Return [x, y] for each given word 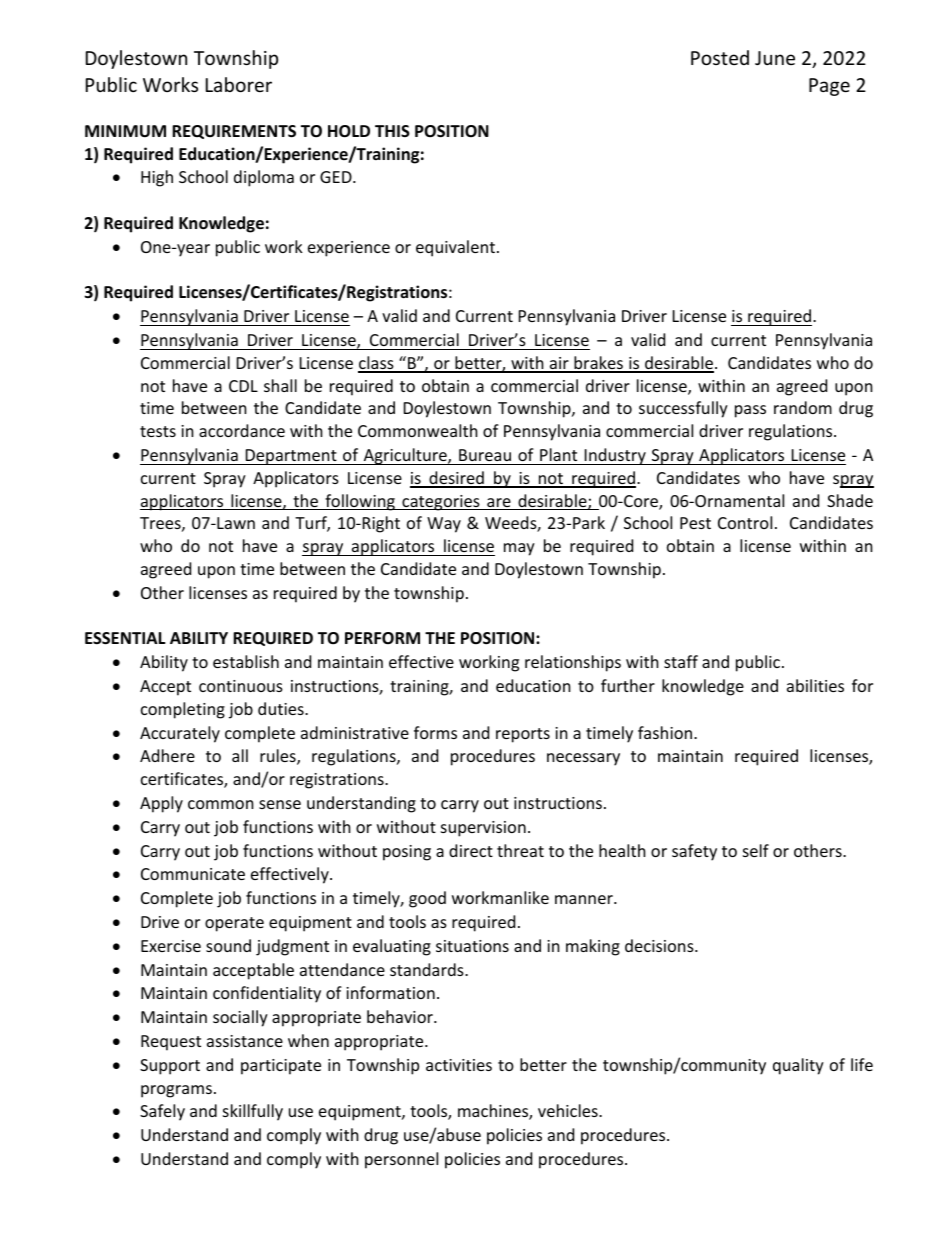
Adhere [167, 755]
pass [750, 411]
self [756, 850]
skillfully [253, 1112]
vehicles [569, 1110]
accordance [242, 430]
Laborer [239, 84]
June [775, 58]
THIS [392, 131]
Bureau [485, 455]
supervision [483, 829]
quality [798, 1066]
